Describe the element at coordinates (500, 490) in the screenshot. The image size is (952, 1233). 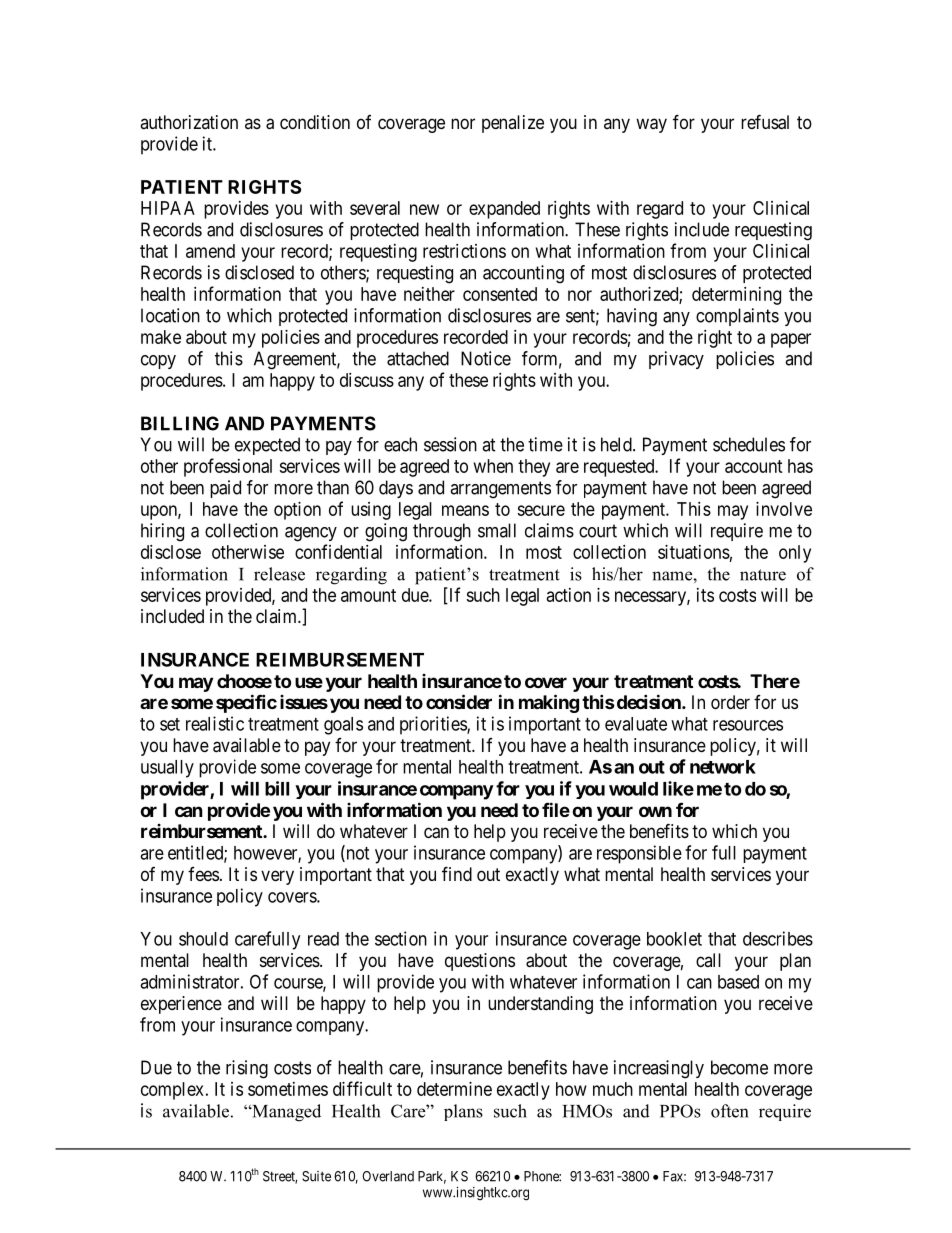
I see `arrangements` at that location.
